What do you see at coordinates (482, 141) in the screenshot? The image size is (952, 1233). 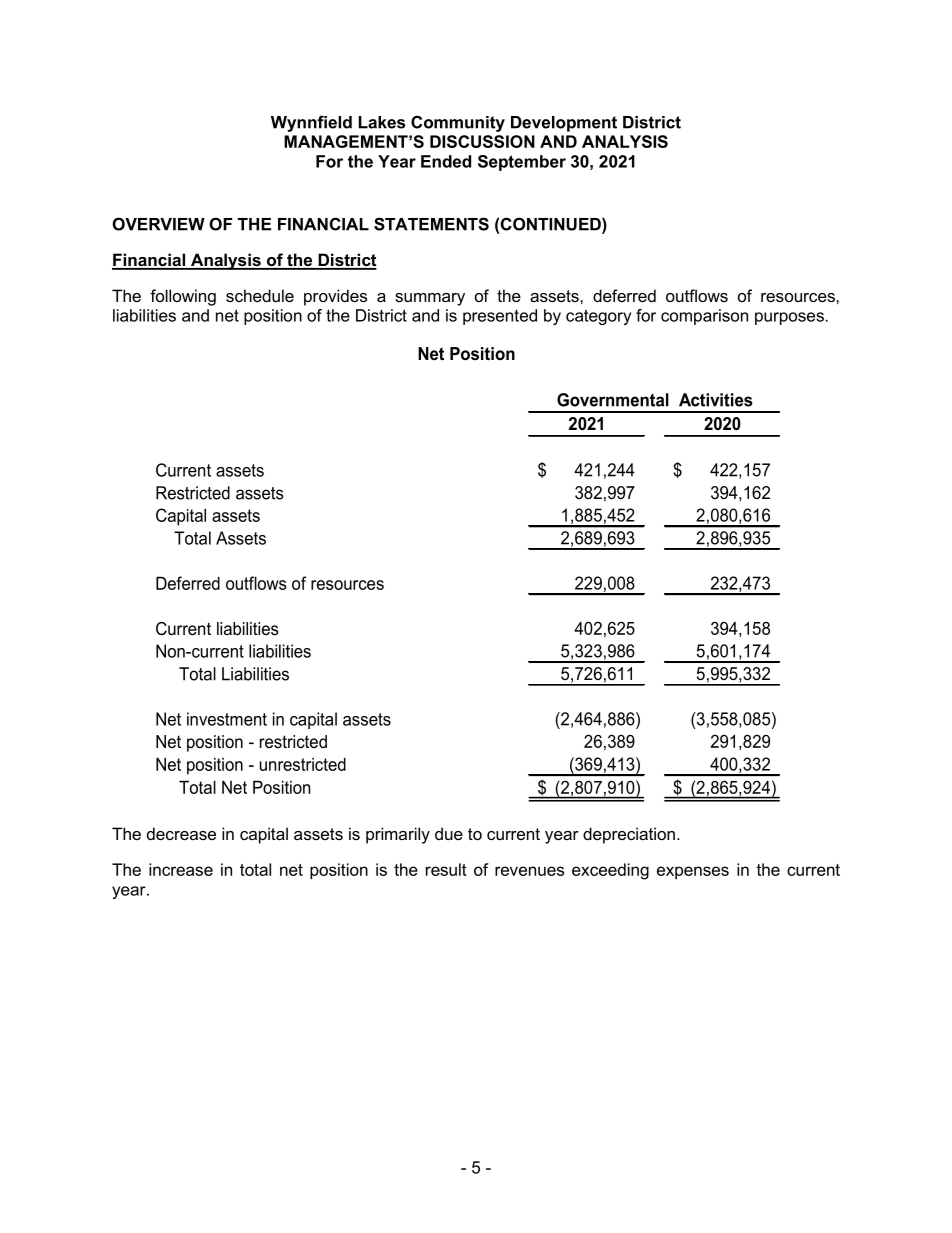 I see `DISCUSSION` at bounding box center [482, 141].
